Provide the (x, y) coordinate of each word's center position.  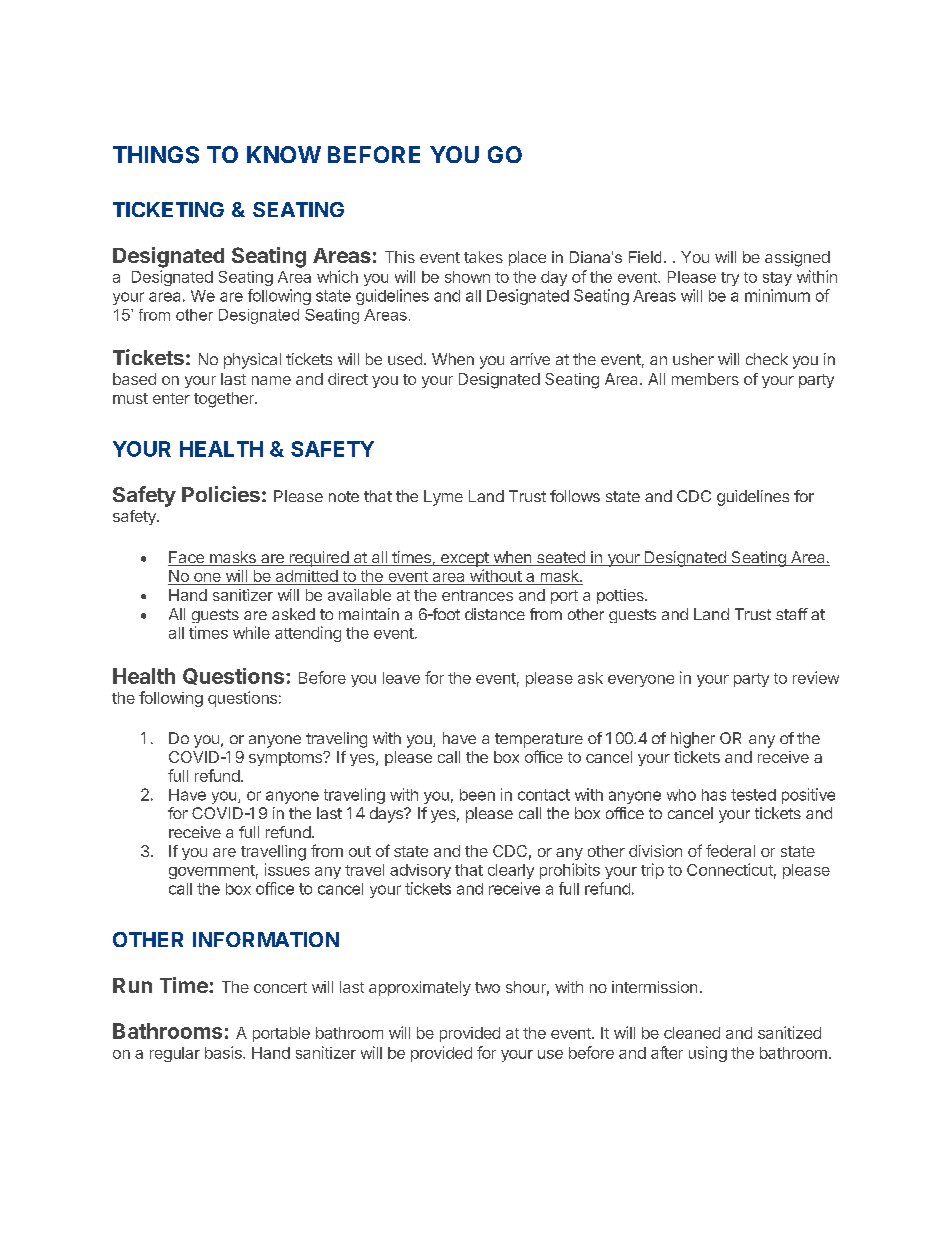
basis (224, 1052)
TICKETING (168, 209)
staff (792, 614)
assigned (797, 259)
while (251, 632)
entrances (477, 595)
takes (483, 257)
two (487, 987)
